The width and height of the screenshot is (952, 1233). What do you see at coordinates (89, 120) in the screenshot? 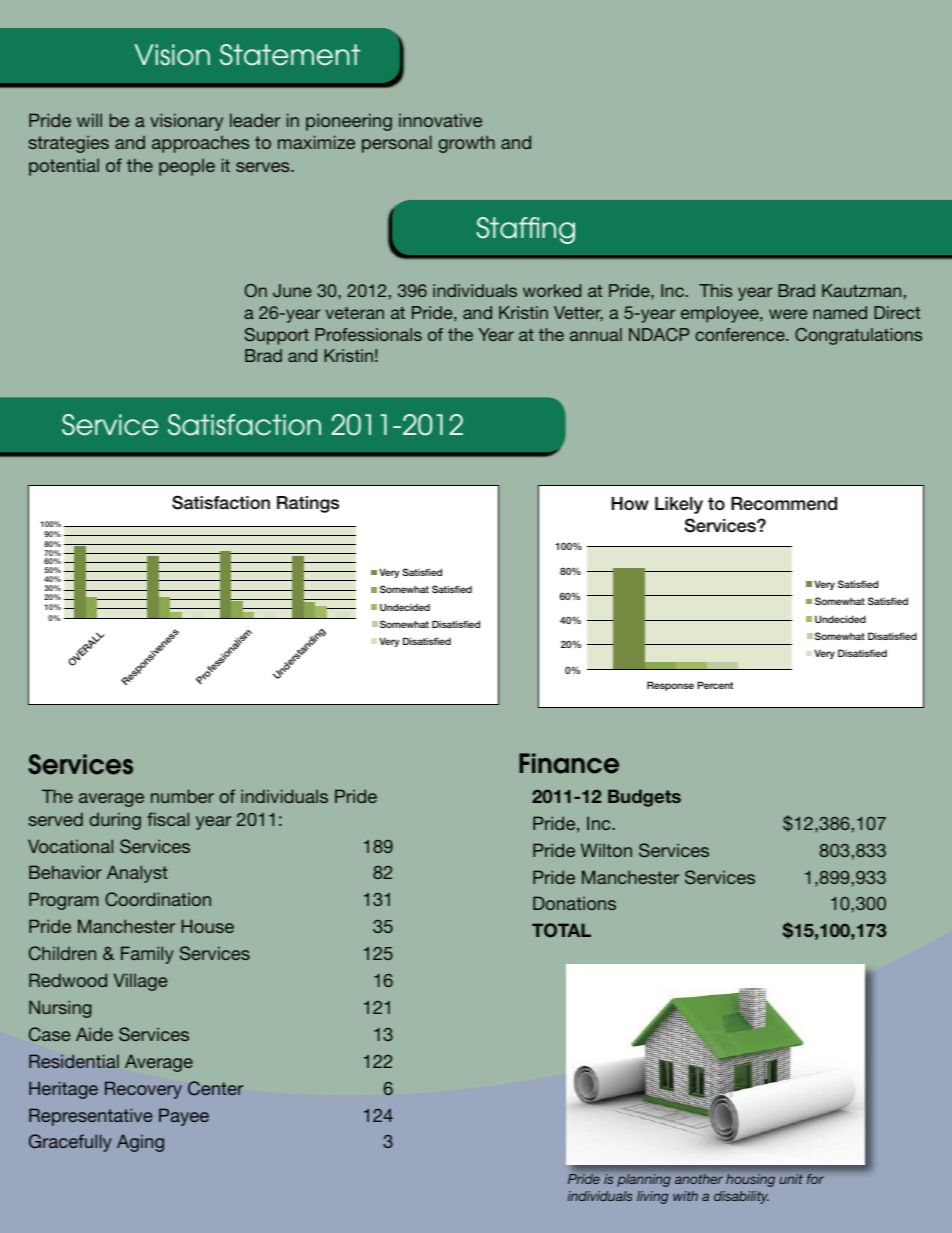
I see `will` at bounding box center [89, 120].
